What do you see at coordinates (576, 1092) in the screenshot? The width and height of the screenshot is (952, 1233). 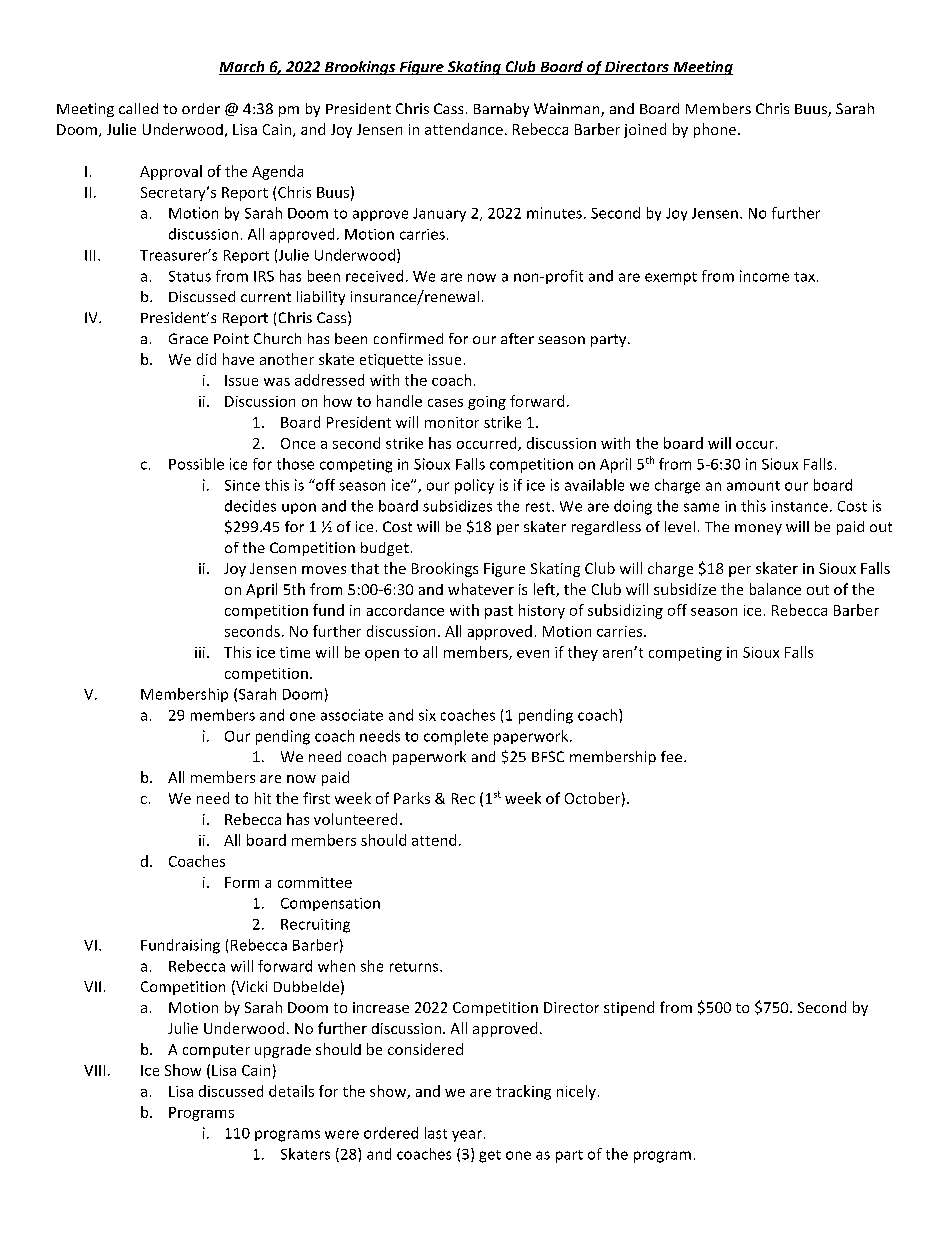 I see `nicely` at bounding box center [576, 1092].
